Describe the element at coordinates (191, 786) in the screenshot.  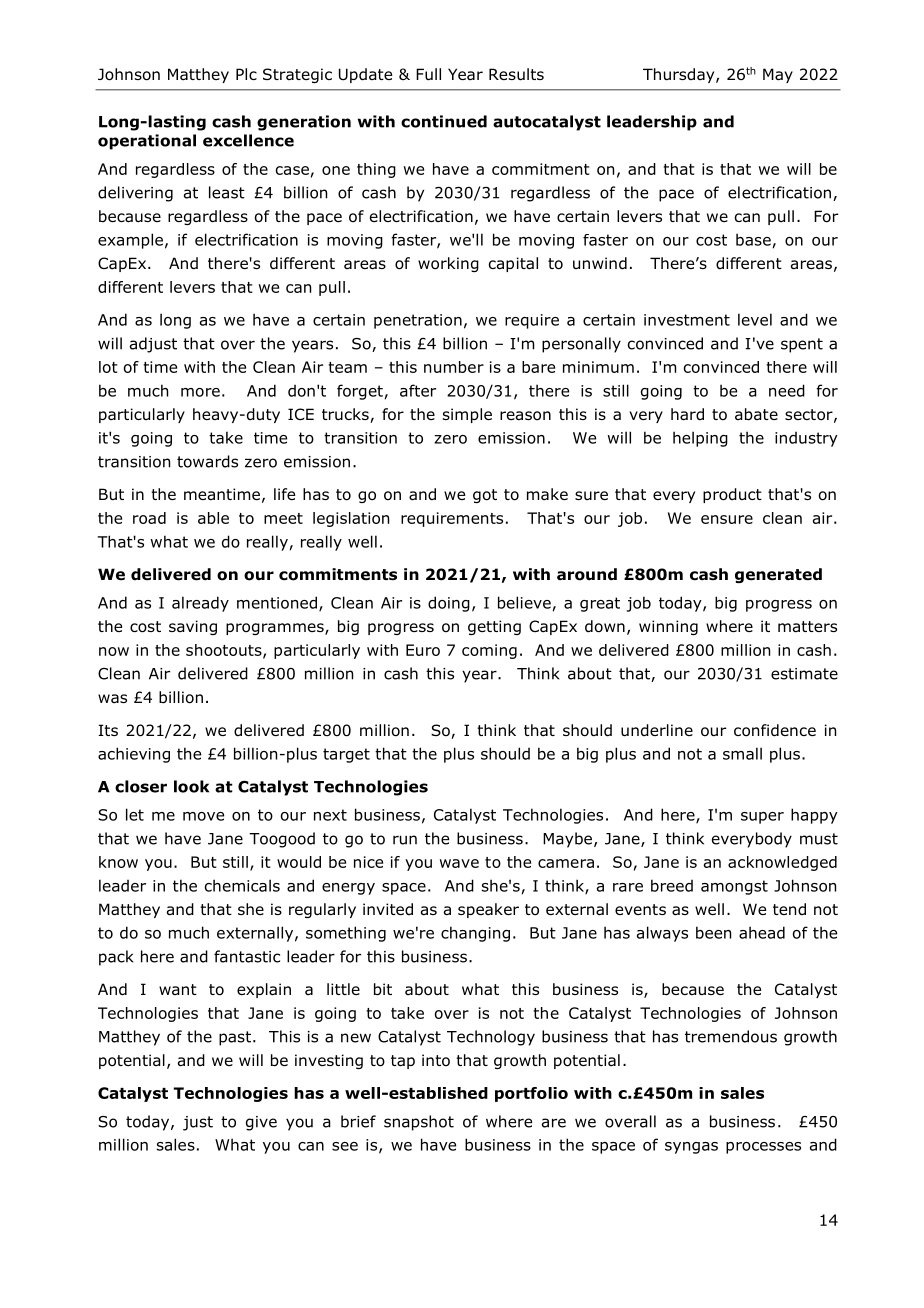
I see `look` at that location.
